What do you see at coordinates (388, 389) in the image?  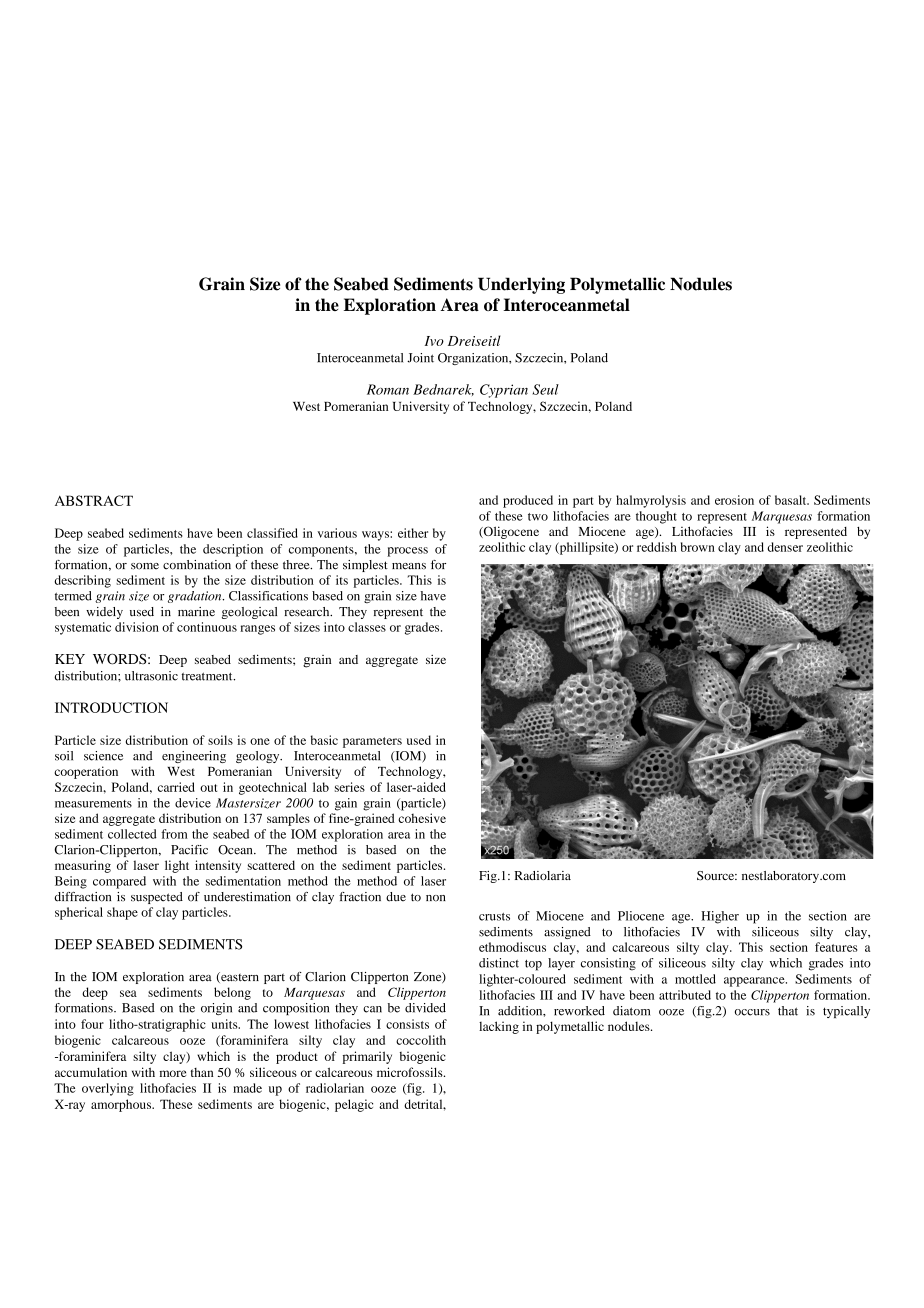 I see `Roman` at bounding box center [388, 389].
